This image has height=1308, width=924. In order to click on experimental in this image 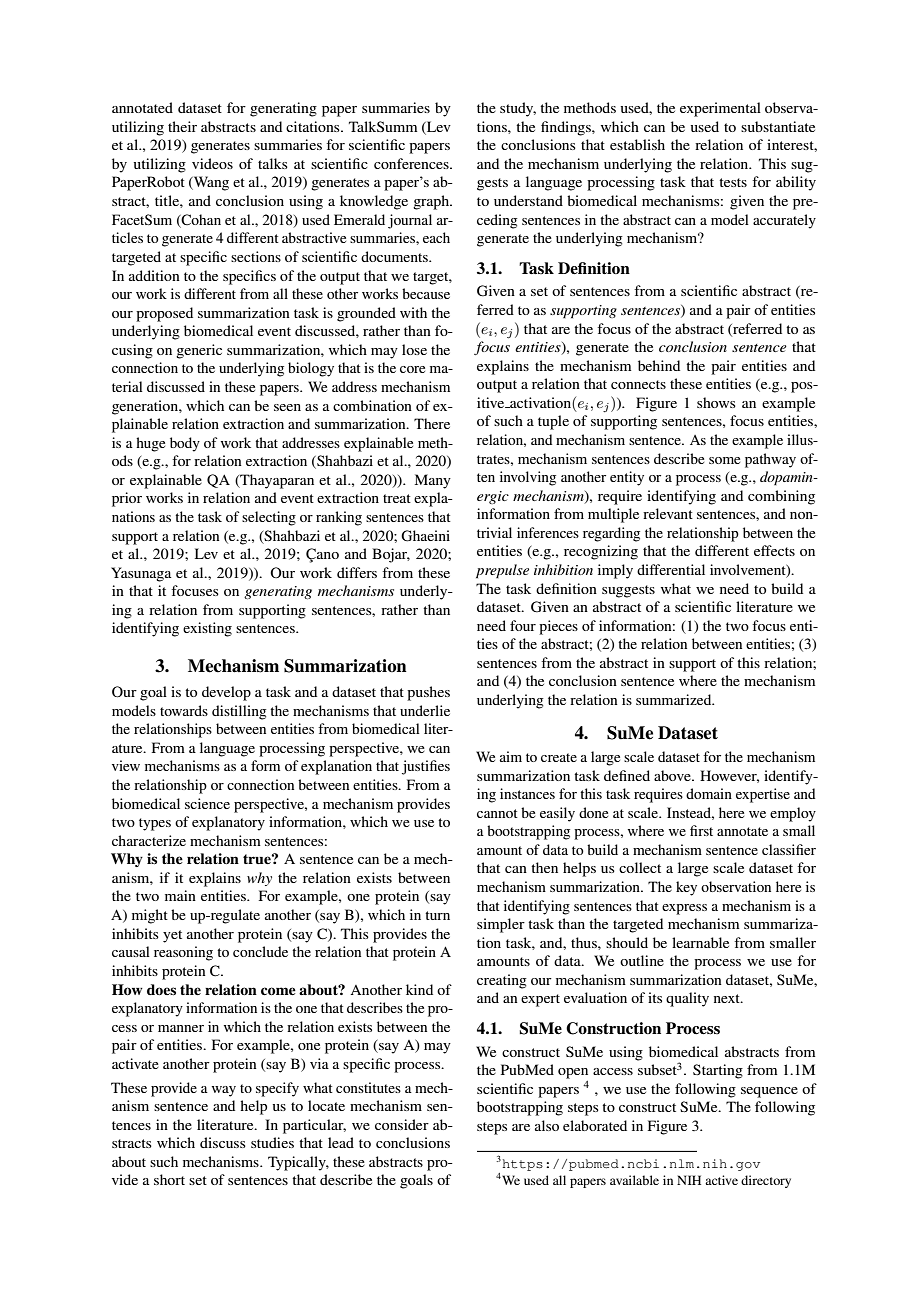, I will do `click(720, 109)`.
